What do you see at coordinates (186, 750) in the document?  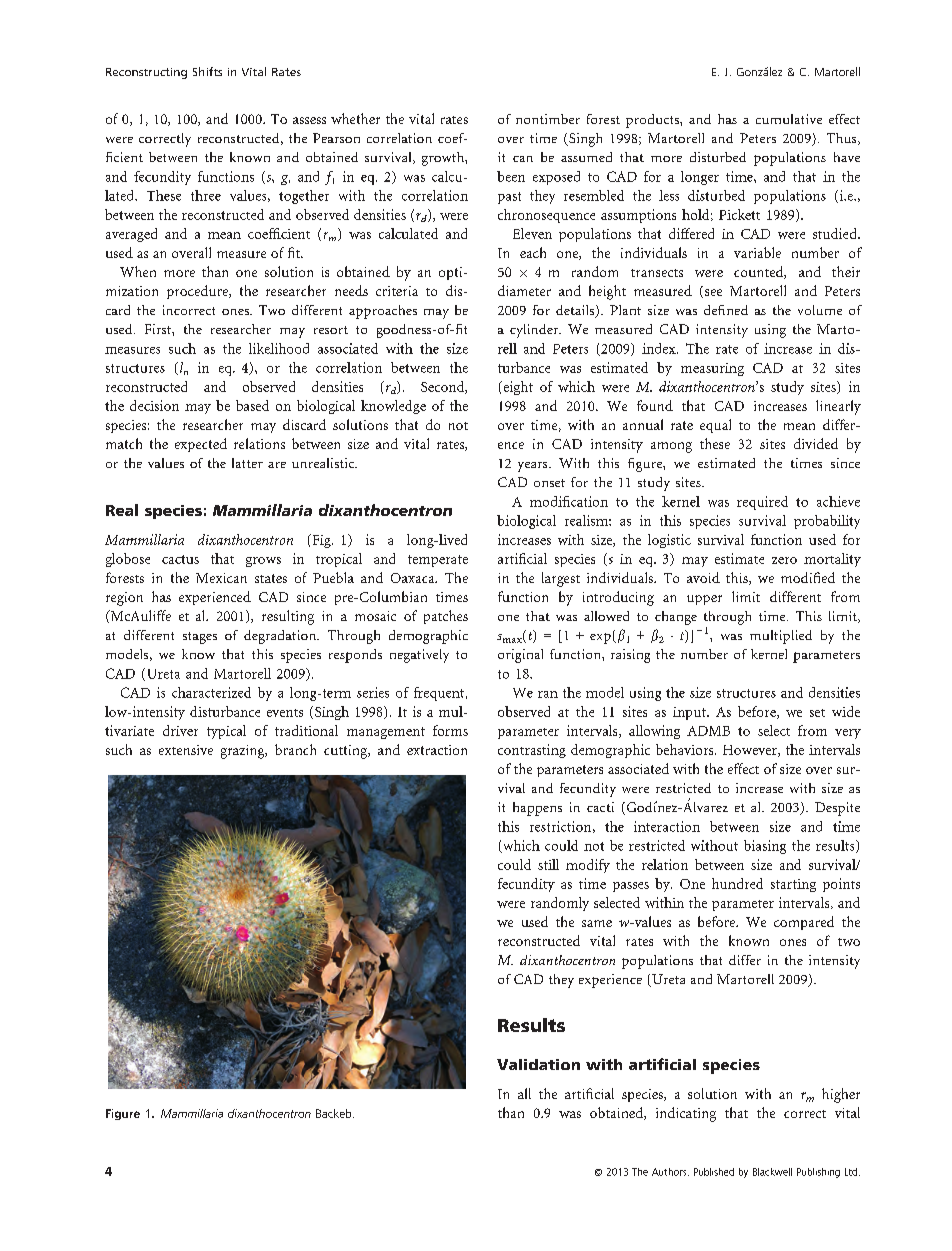 I see `extensive` at bounding box center [186, 750].
